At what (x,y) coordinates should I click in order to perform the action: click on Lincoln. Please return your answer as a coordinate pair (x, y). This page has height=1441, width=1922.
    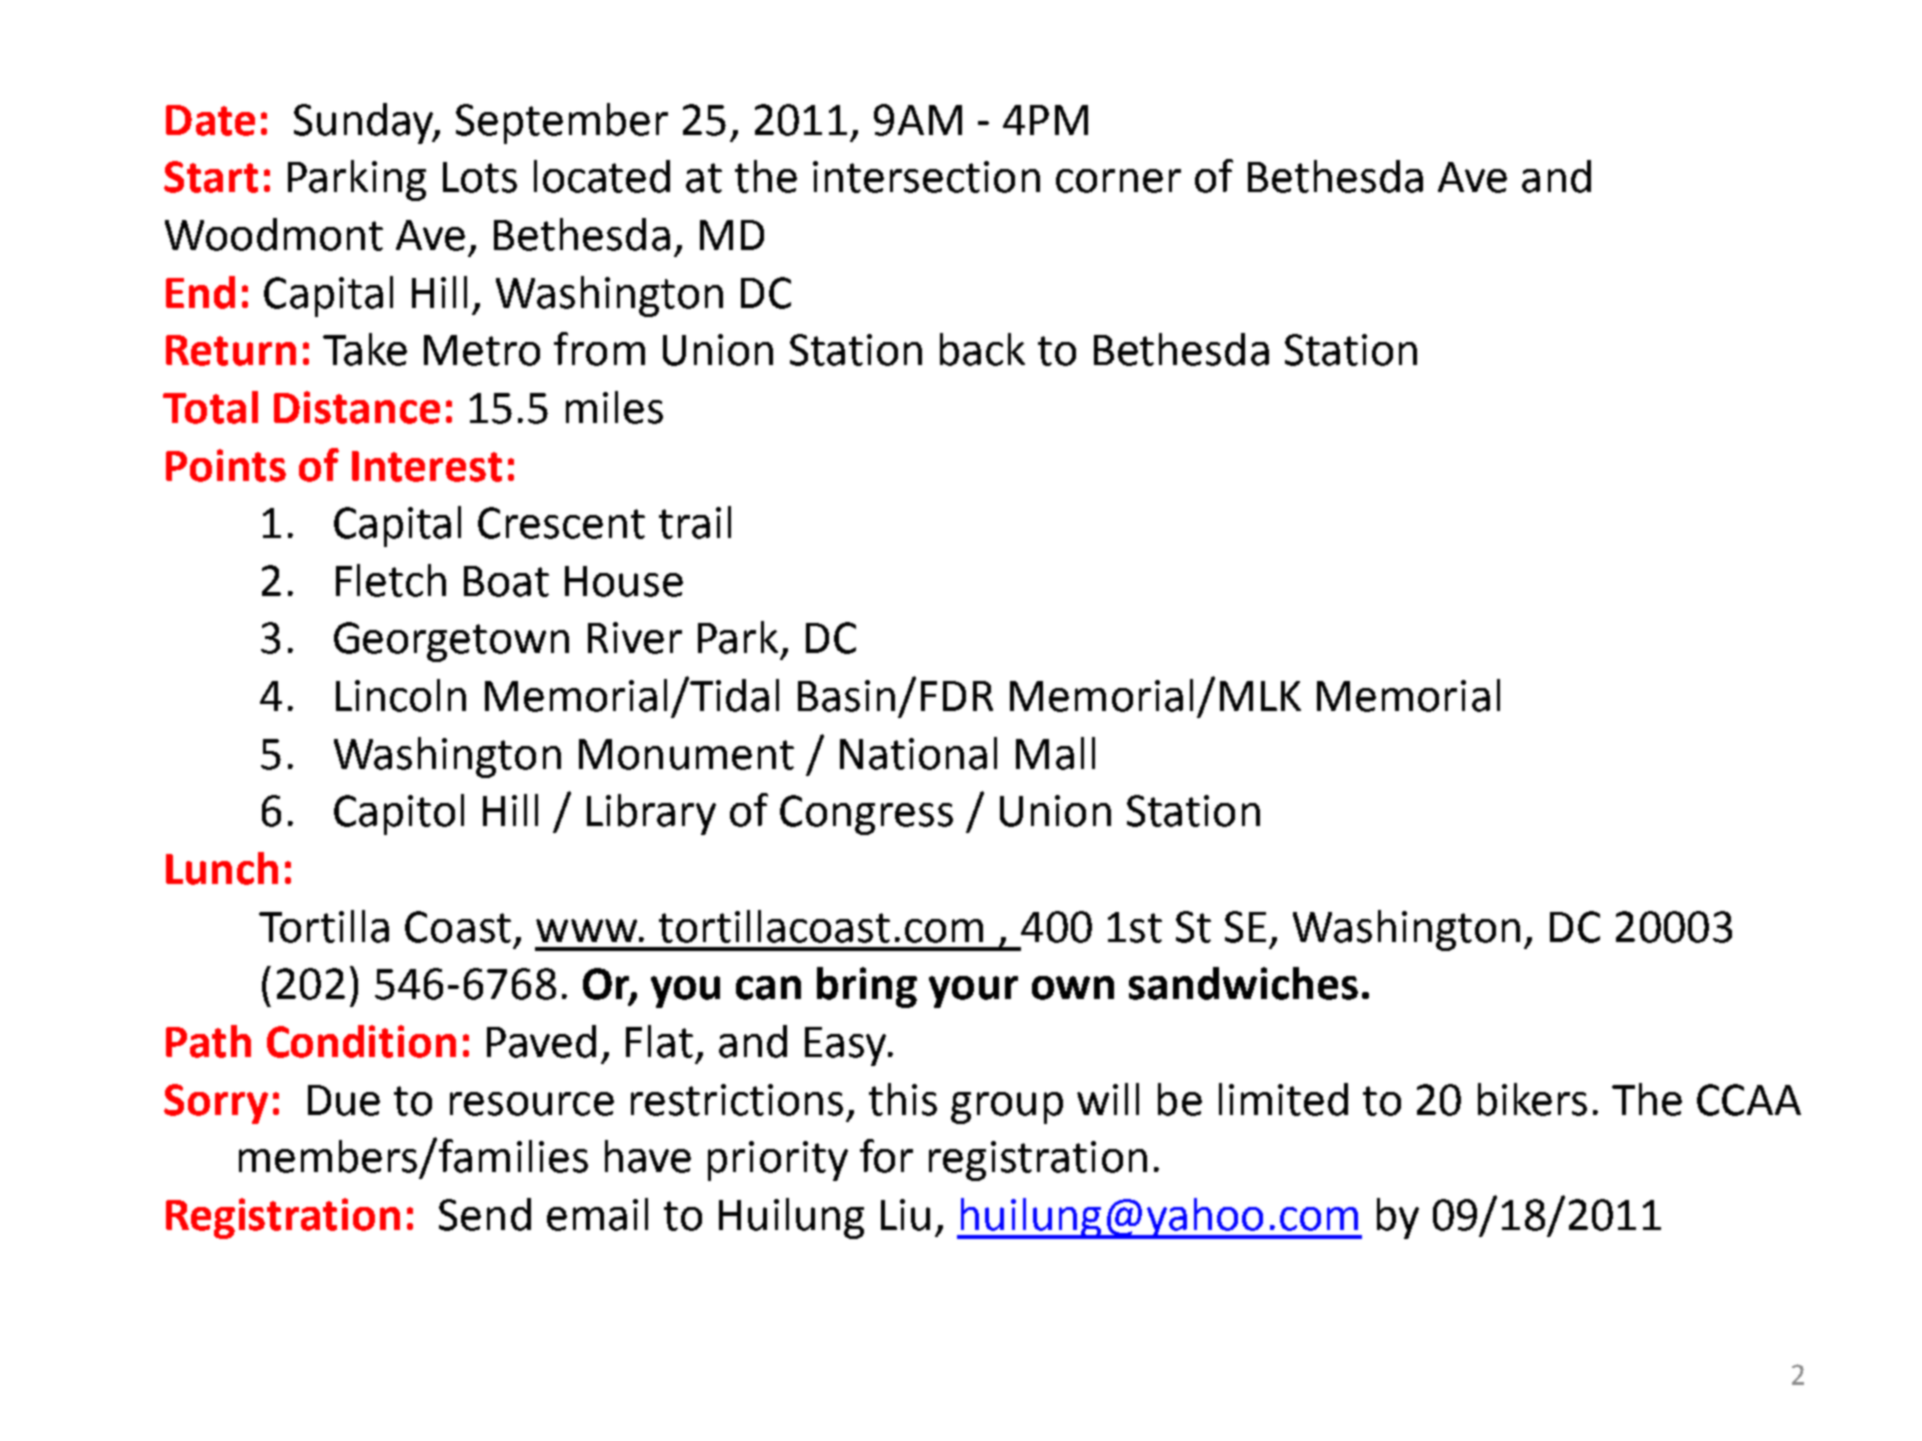
    Looking at the image, I should click on (401, 695).
